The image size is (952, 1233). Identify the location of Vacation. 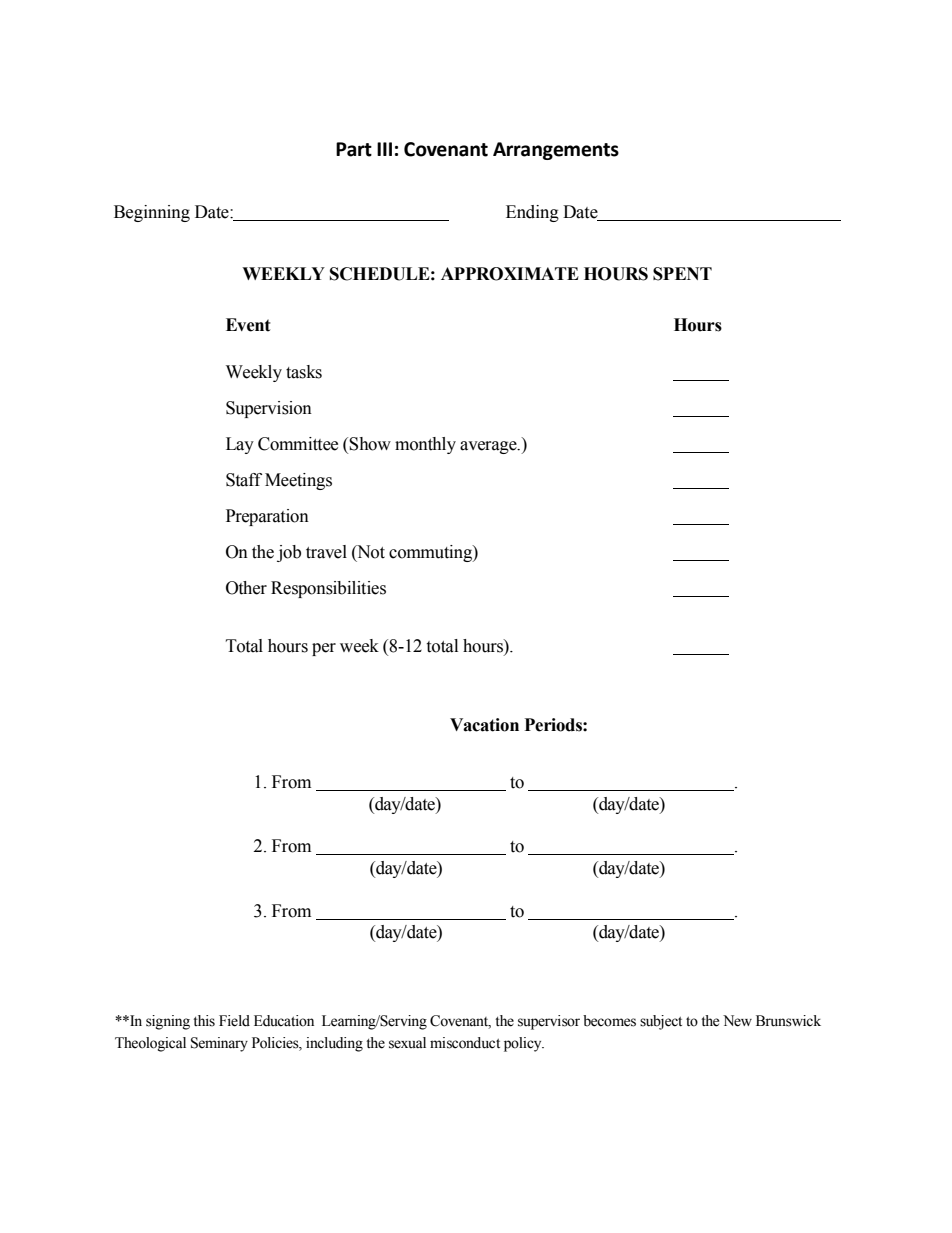
(484, 725).
